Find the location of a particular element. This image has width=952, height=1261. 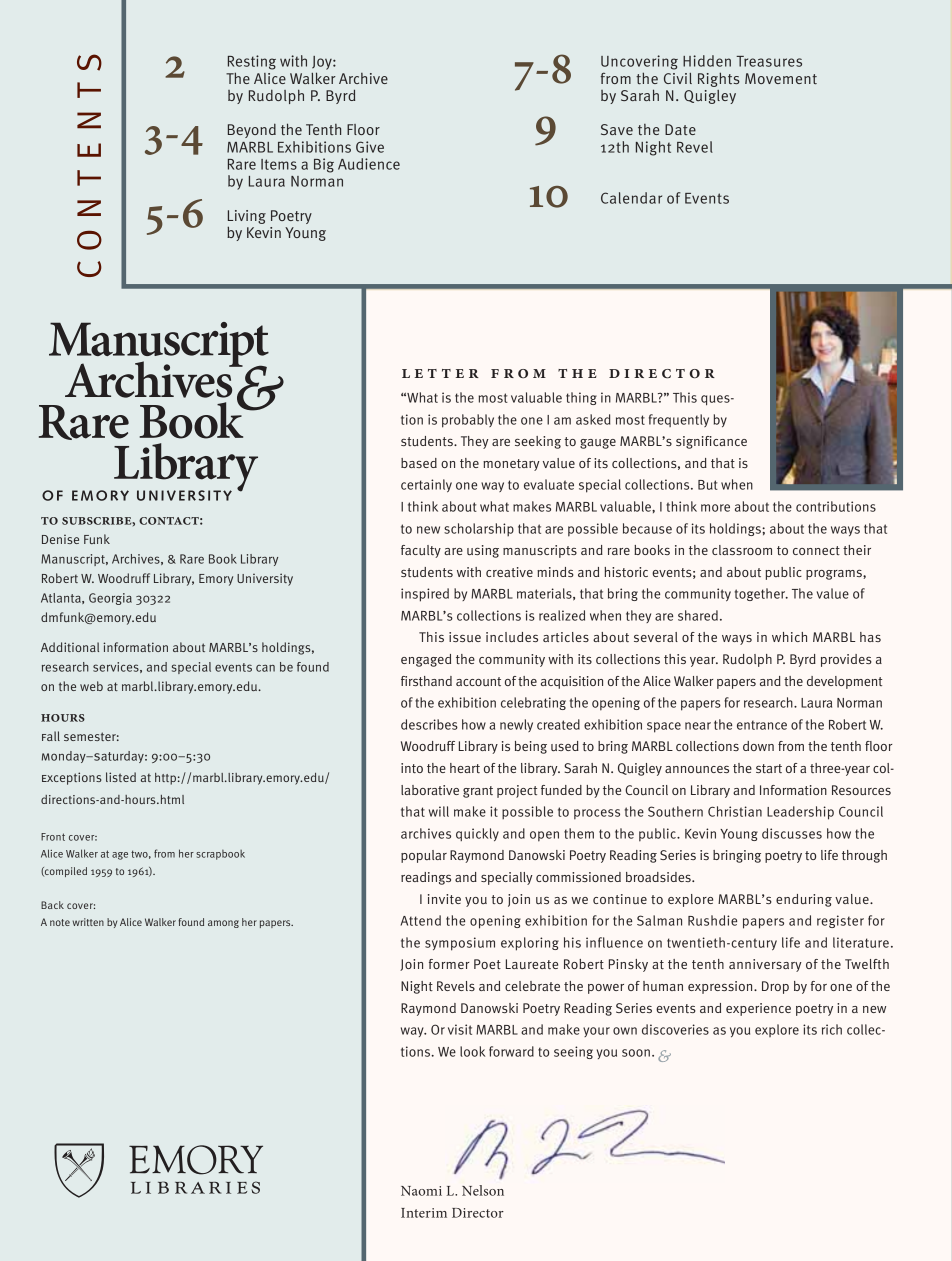

Nelson is located at coordinates (483, 1190).
